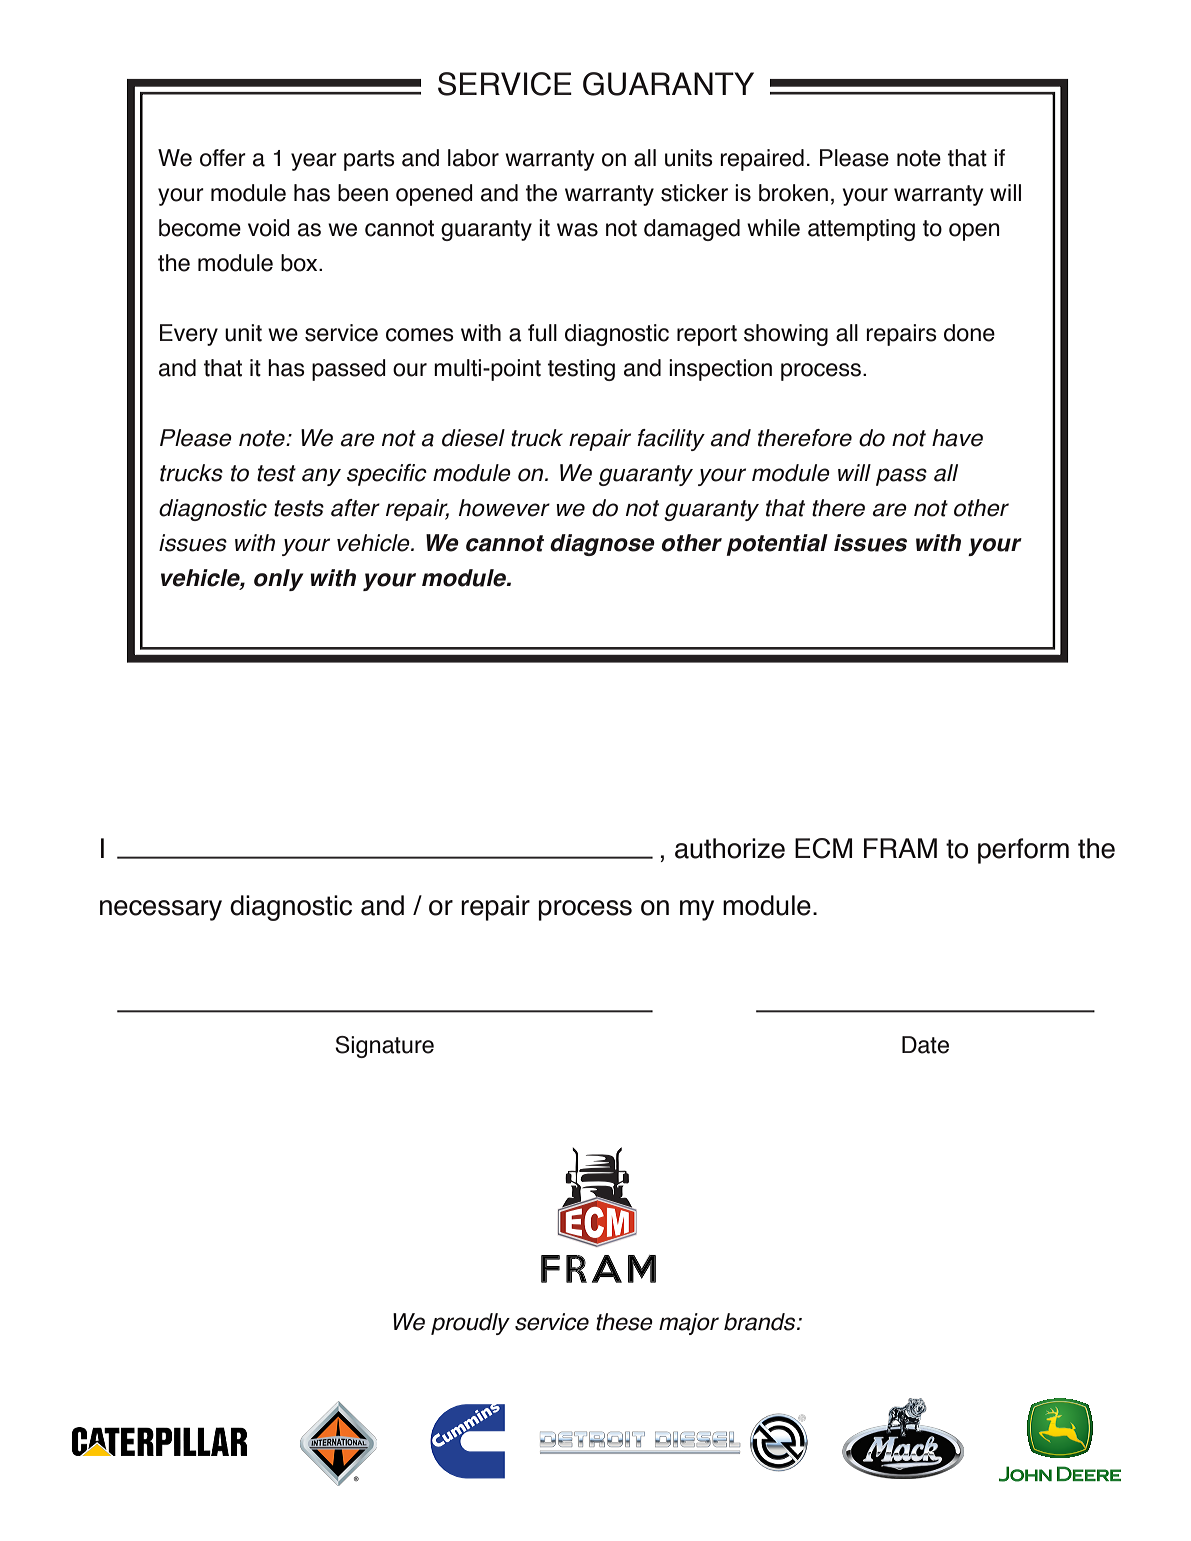 This document has width=1191, height=1541. Describe the element at coordinates (730, 848) in the document. I see `authorize` at that location.
